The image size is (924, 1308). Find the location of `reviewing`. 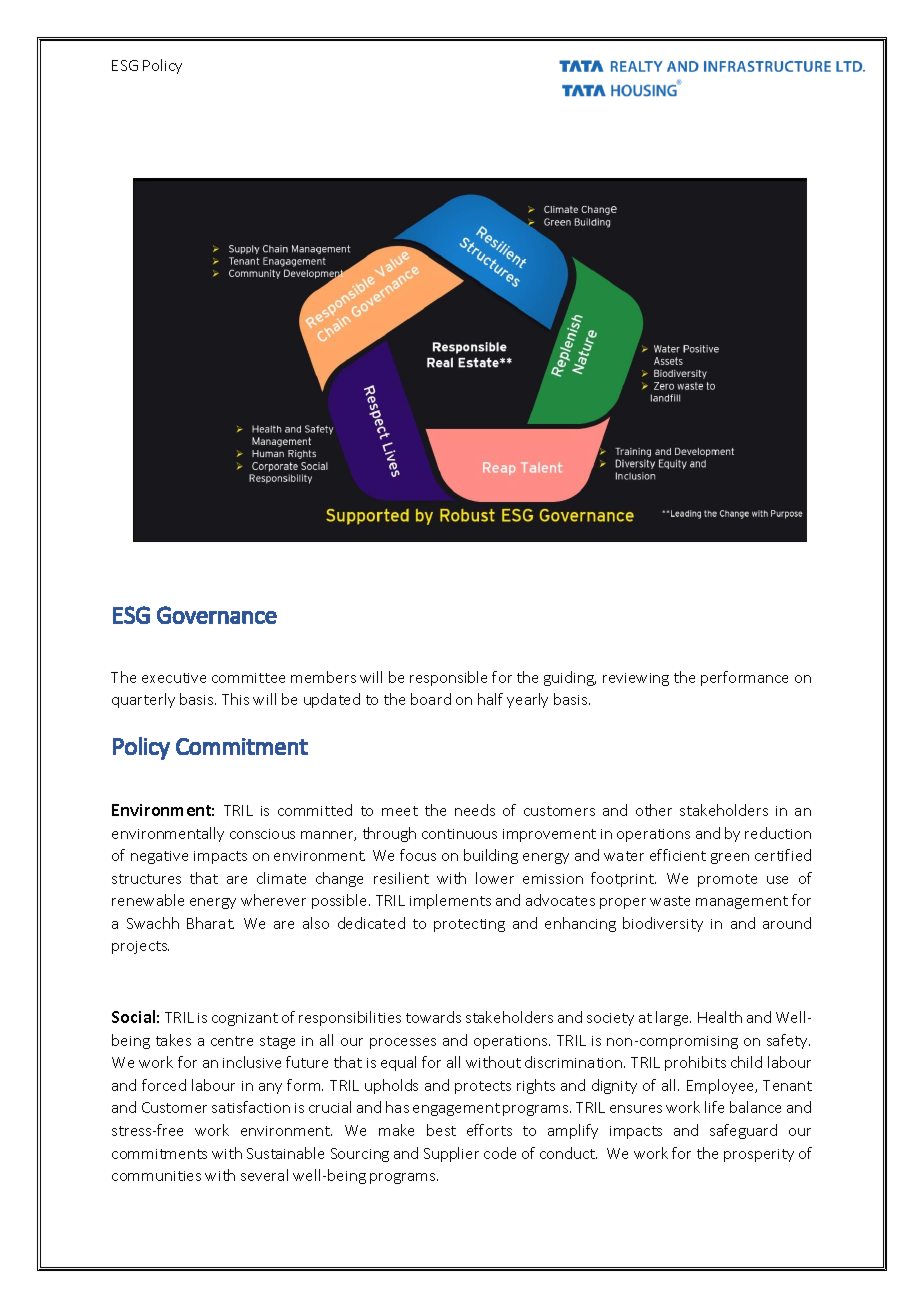

reviewing is located at coordinates (636, 679).
